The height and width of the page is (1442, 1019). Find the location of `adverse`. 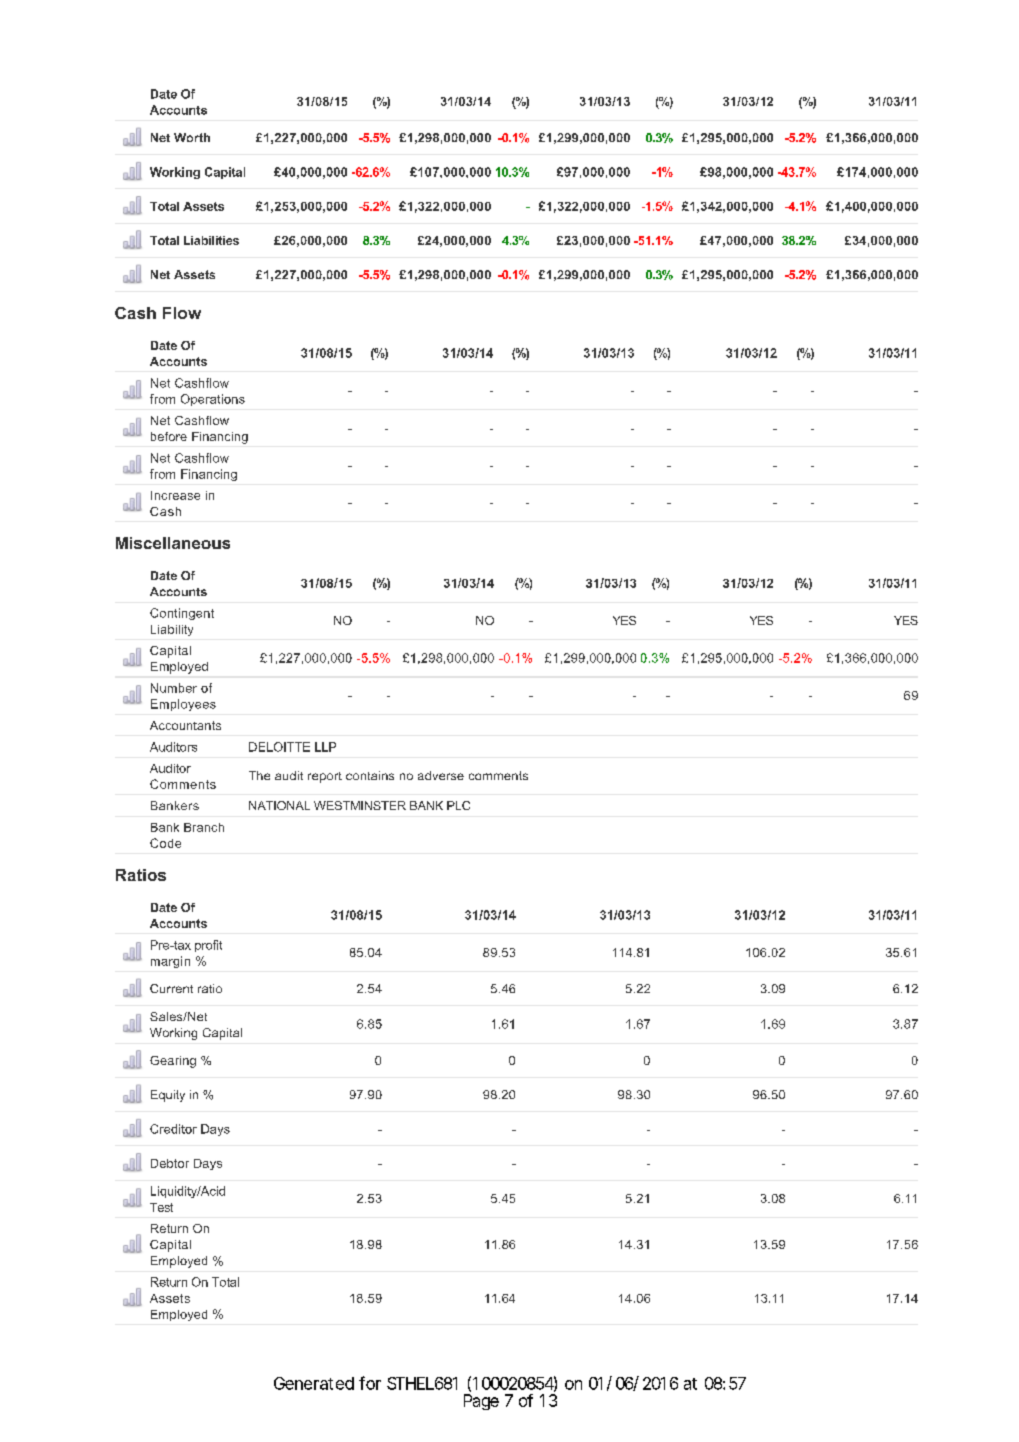

adverse is located at coordinates (441, 775).
